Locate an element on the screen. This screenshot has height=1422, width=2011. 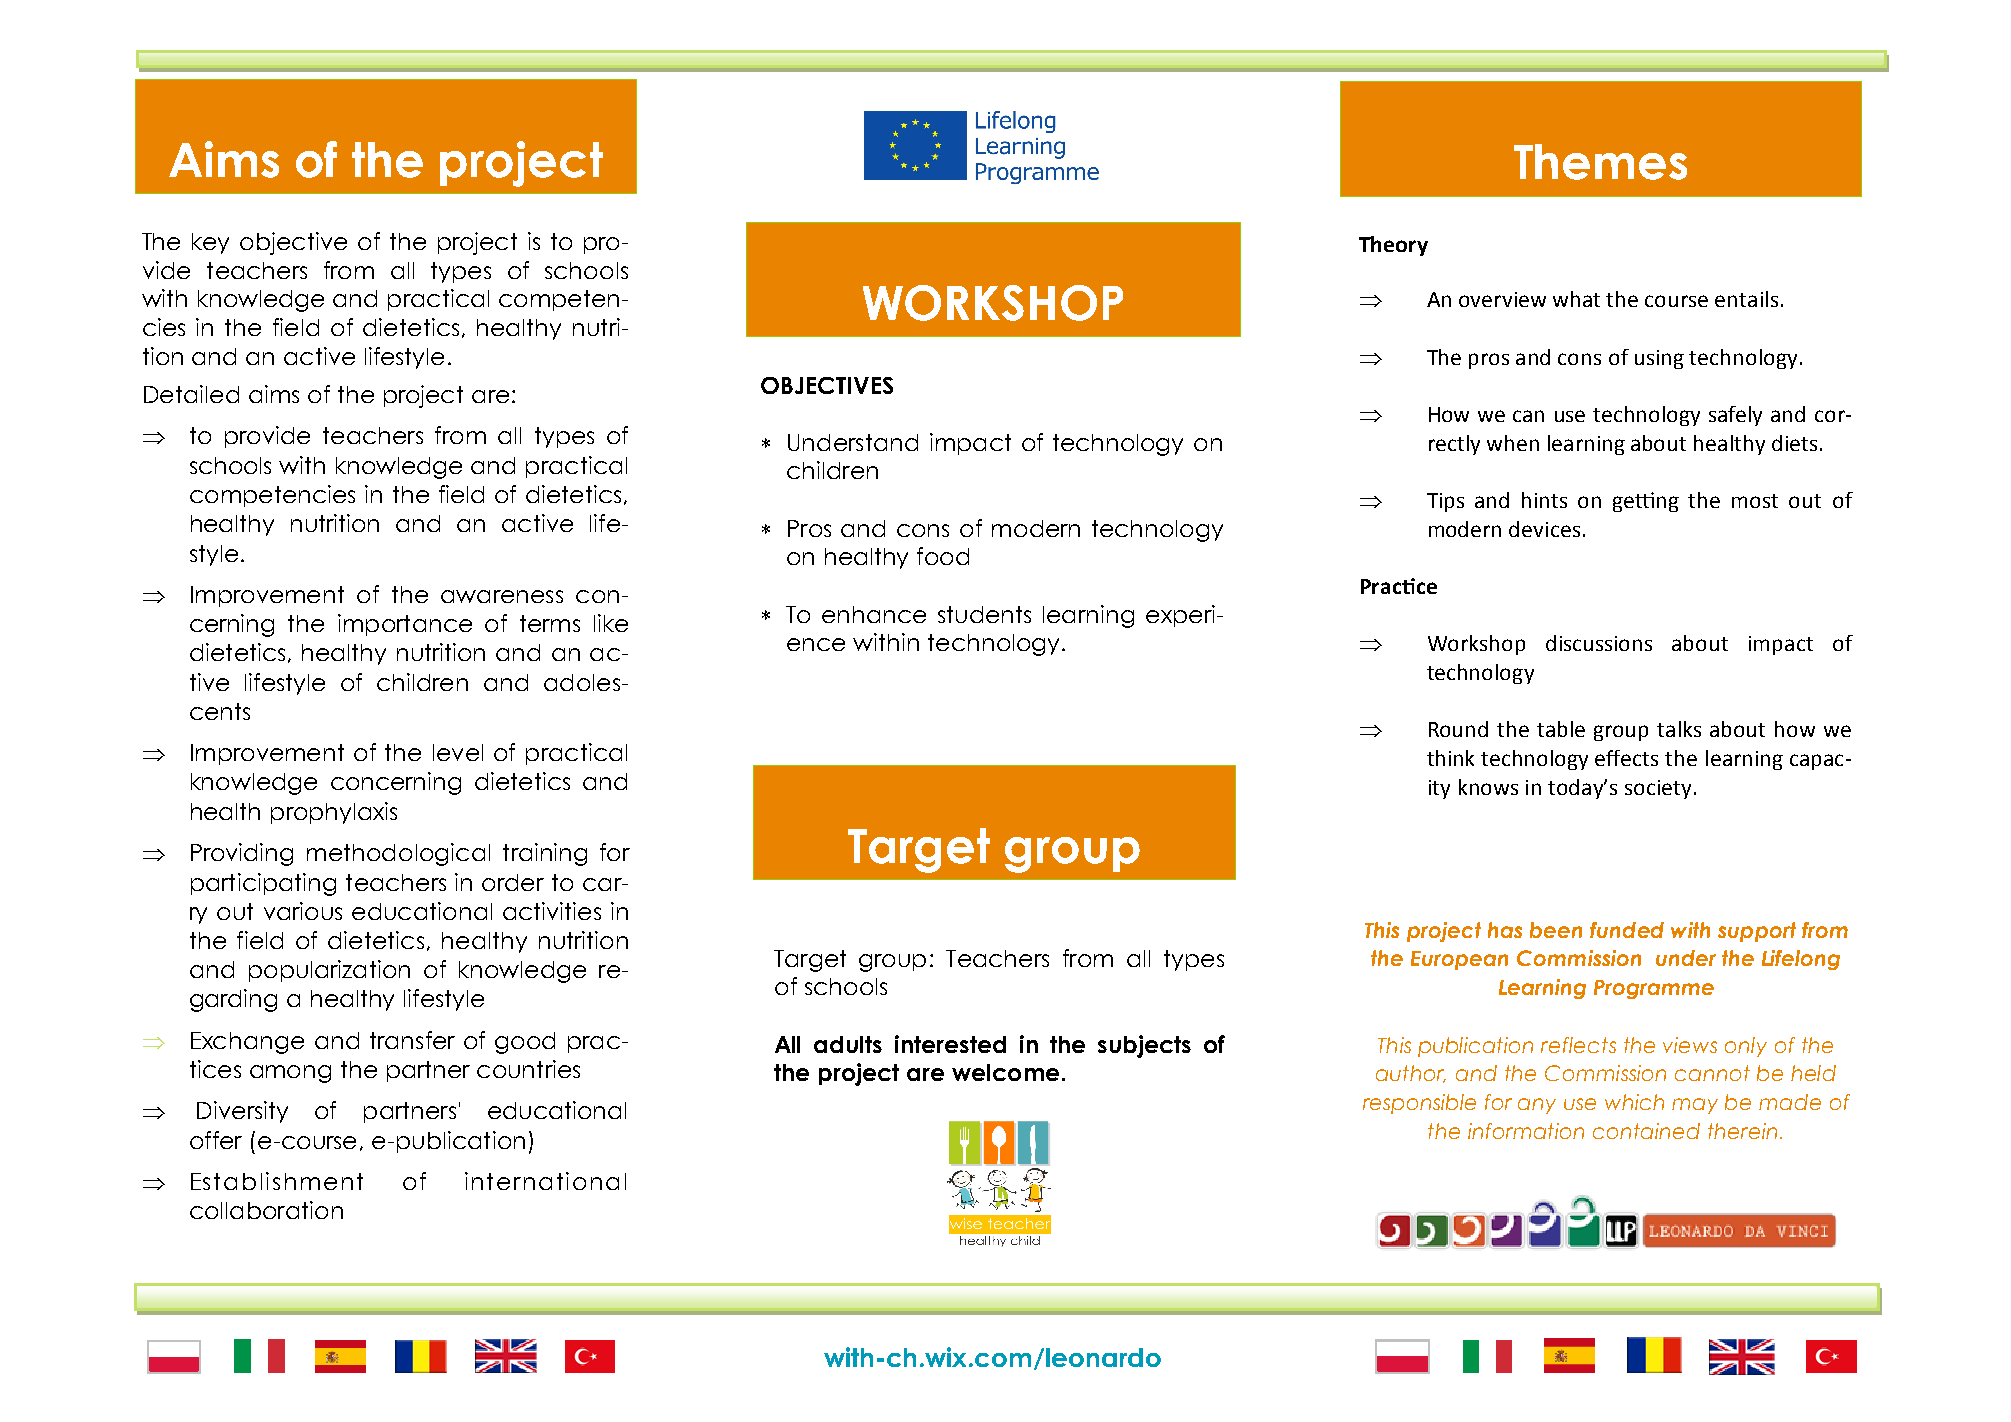
Theory is located at coordinates (1393, 246).
